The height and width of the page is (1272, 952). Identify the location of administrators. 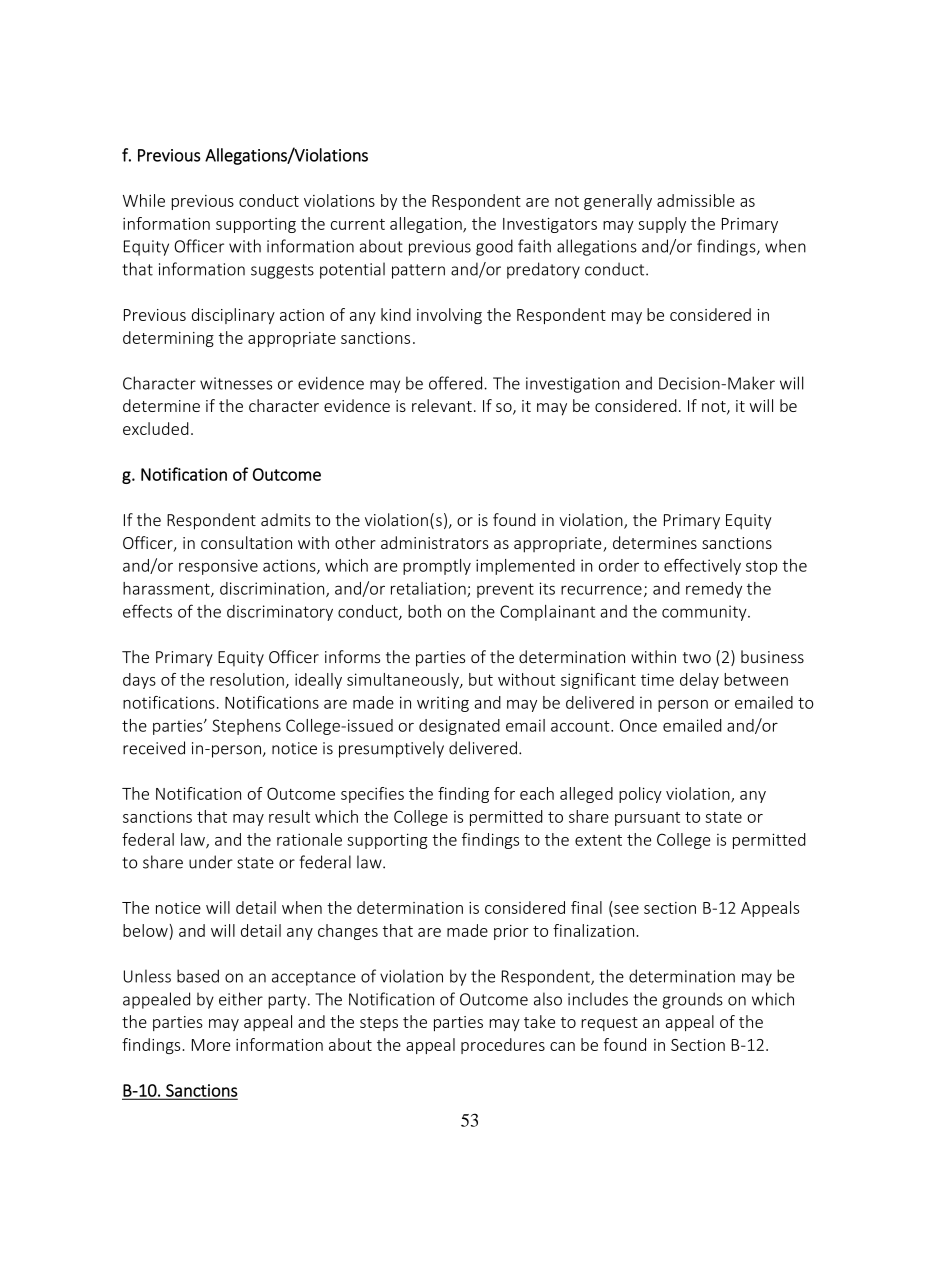
(435, 542).
